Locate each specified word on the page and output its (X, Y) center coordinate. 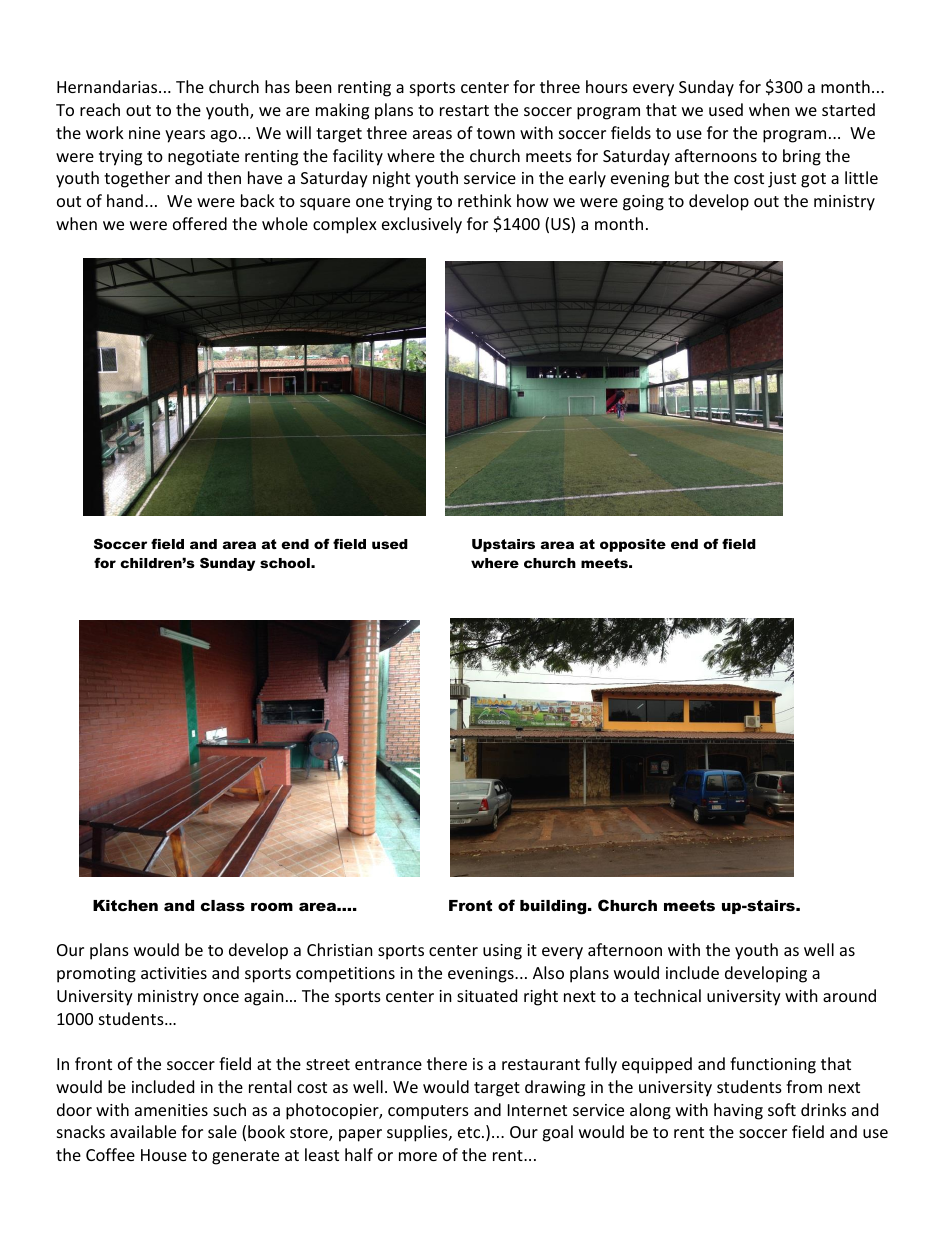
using (502, 952)
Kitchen (125, 905)
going (643, 203)
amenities (171, 1110)
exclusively (422, 225)
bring (802, 157)
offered (200, 223)
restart (464, 110)
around (849, 995)
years (185, 136)
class (223, 905)
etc (470, 1132)
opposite (633, 545)
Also (548, 972)
